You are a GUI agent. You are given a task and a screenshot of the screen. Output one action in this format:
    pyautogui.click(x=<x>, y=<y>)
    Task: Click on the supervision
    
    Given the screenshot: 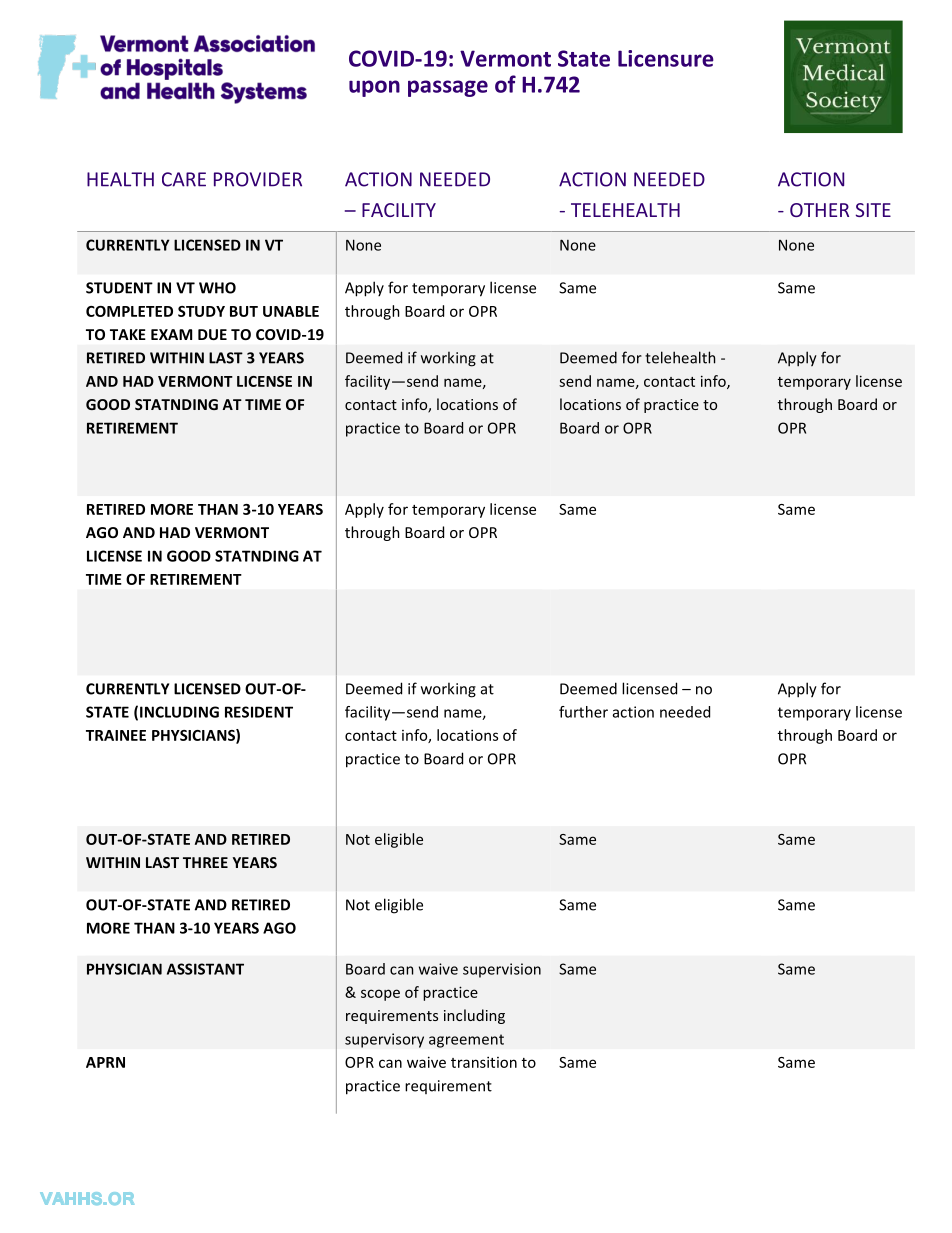 What is the action you would take?
    pyautogui.click(x=502, y=970)
